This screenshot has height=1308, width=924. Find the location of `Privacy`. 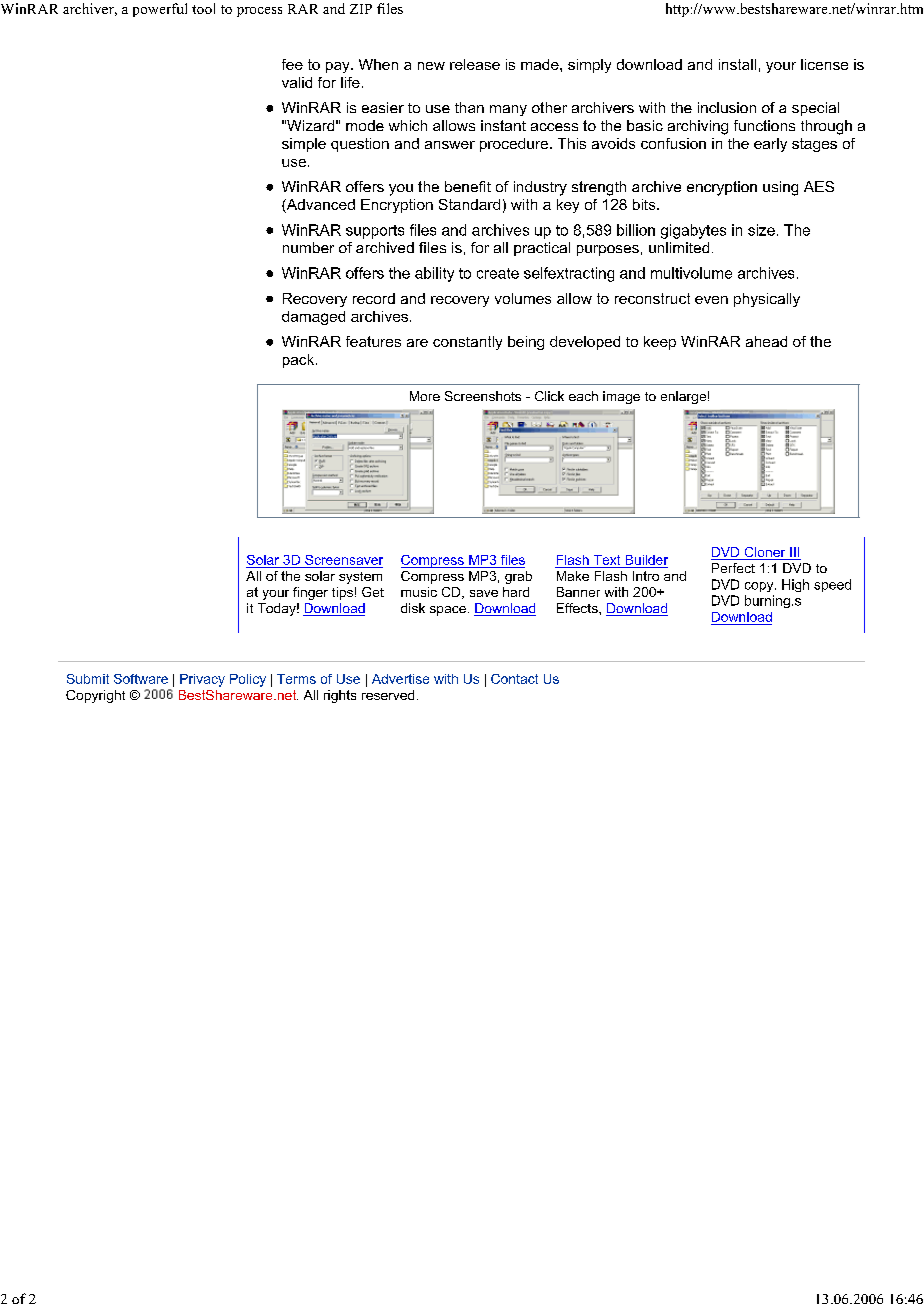

Privacy is located at coordinates (202, 680).
